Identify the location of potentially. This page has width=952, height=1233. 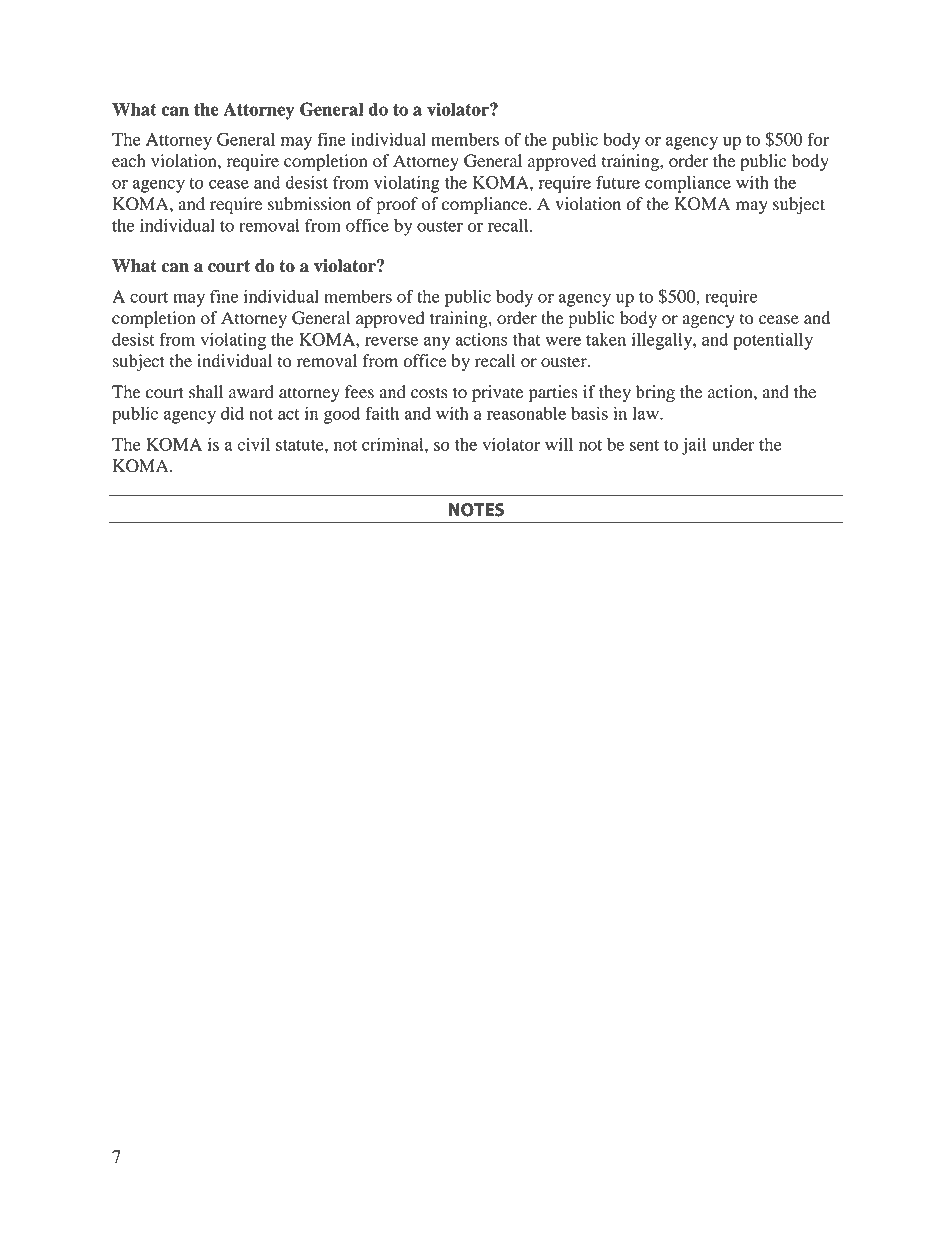
(773, 341).
